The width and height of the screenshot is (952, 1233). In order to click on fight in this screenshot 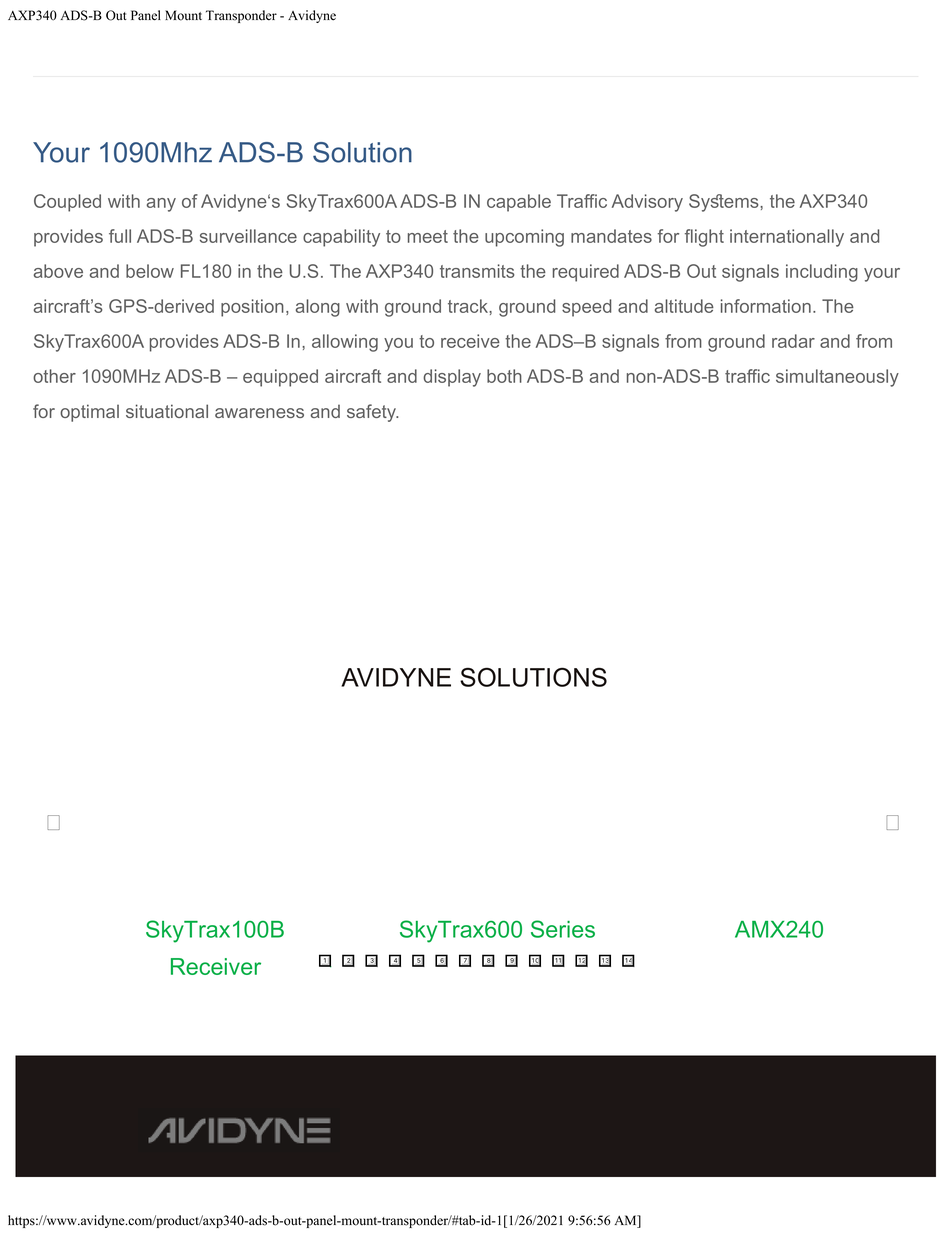, I will do `click(704, 238)`.
